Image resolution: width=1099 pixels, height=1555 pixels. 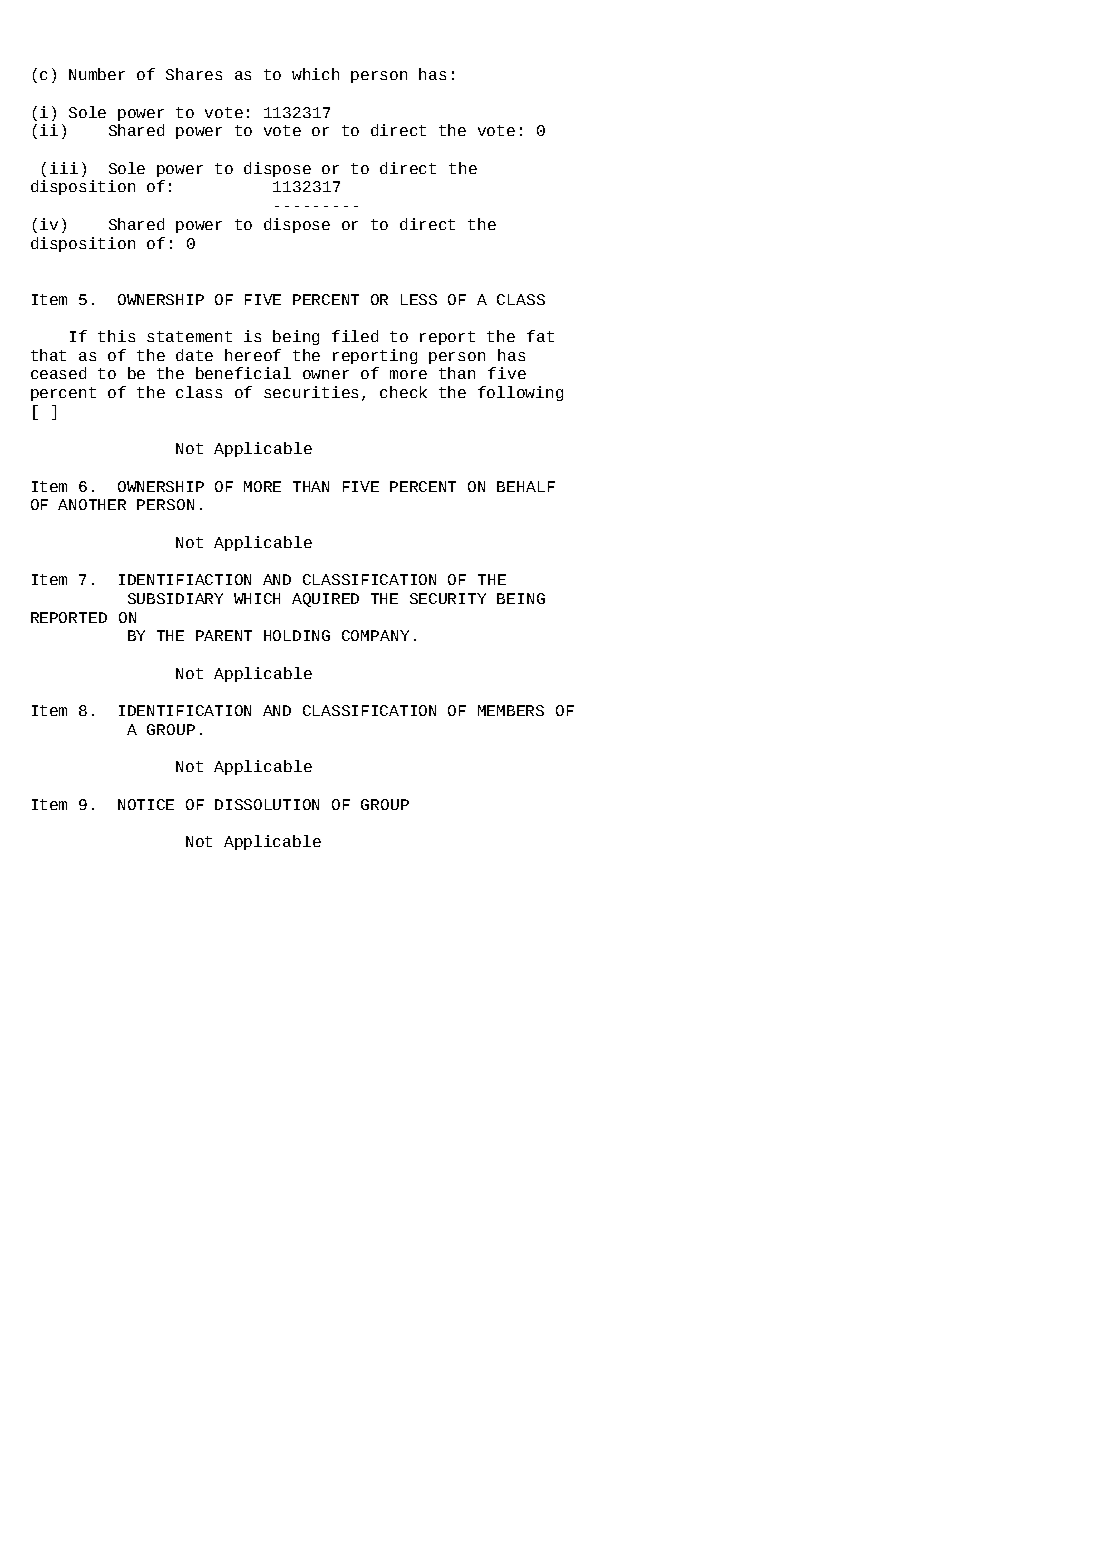 What do you see at coordinates (297, 635) in the document?
I see `HOLDING` at bounding box center [297, 635].
